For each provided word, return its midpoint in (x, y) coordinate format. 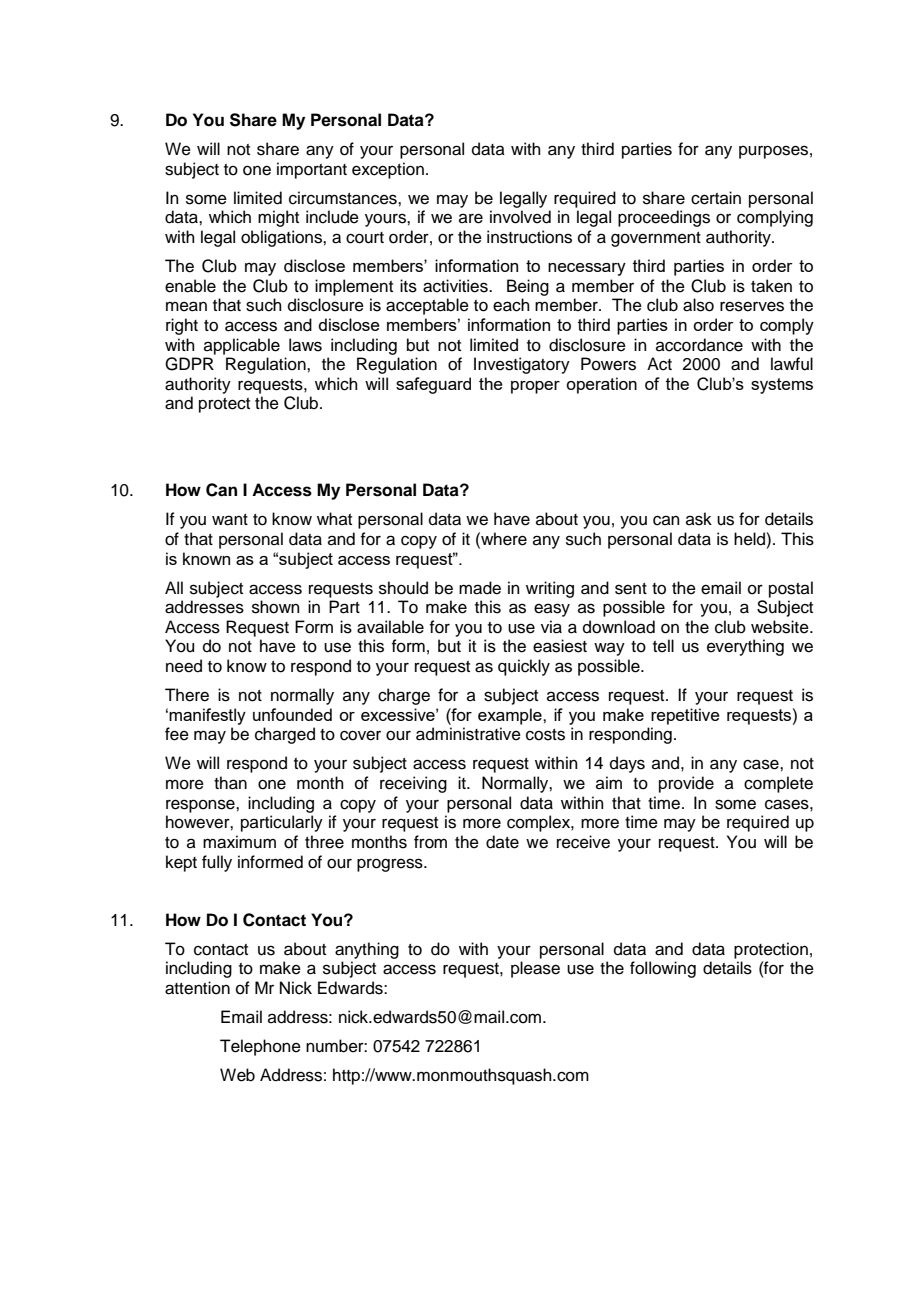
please (535, 969)
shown (276, 607)
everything (745, 647)
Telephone (260, 1047)
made (480, 588)
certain (716, 198)
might (278, 218)
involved (520, 217)
